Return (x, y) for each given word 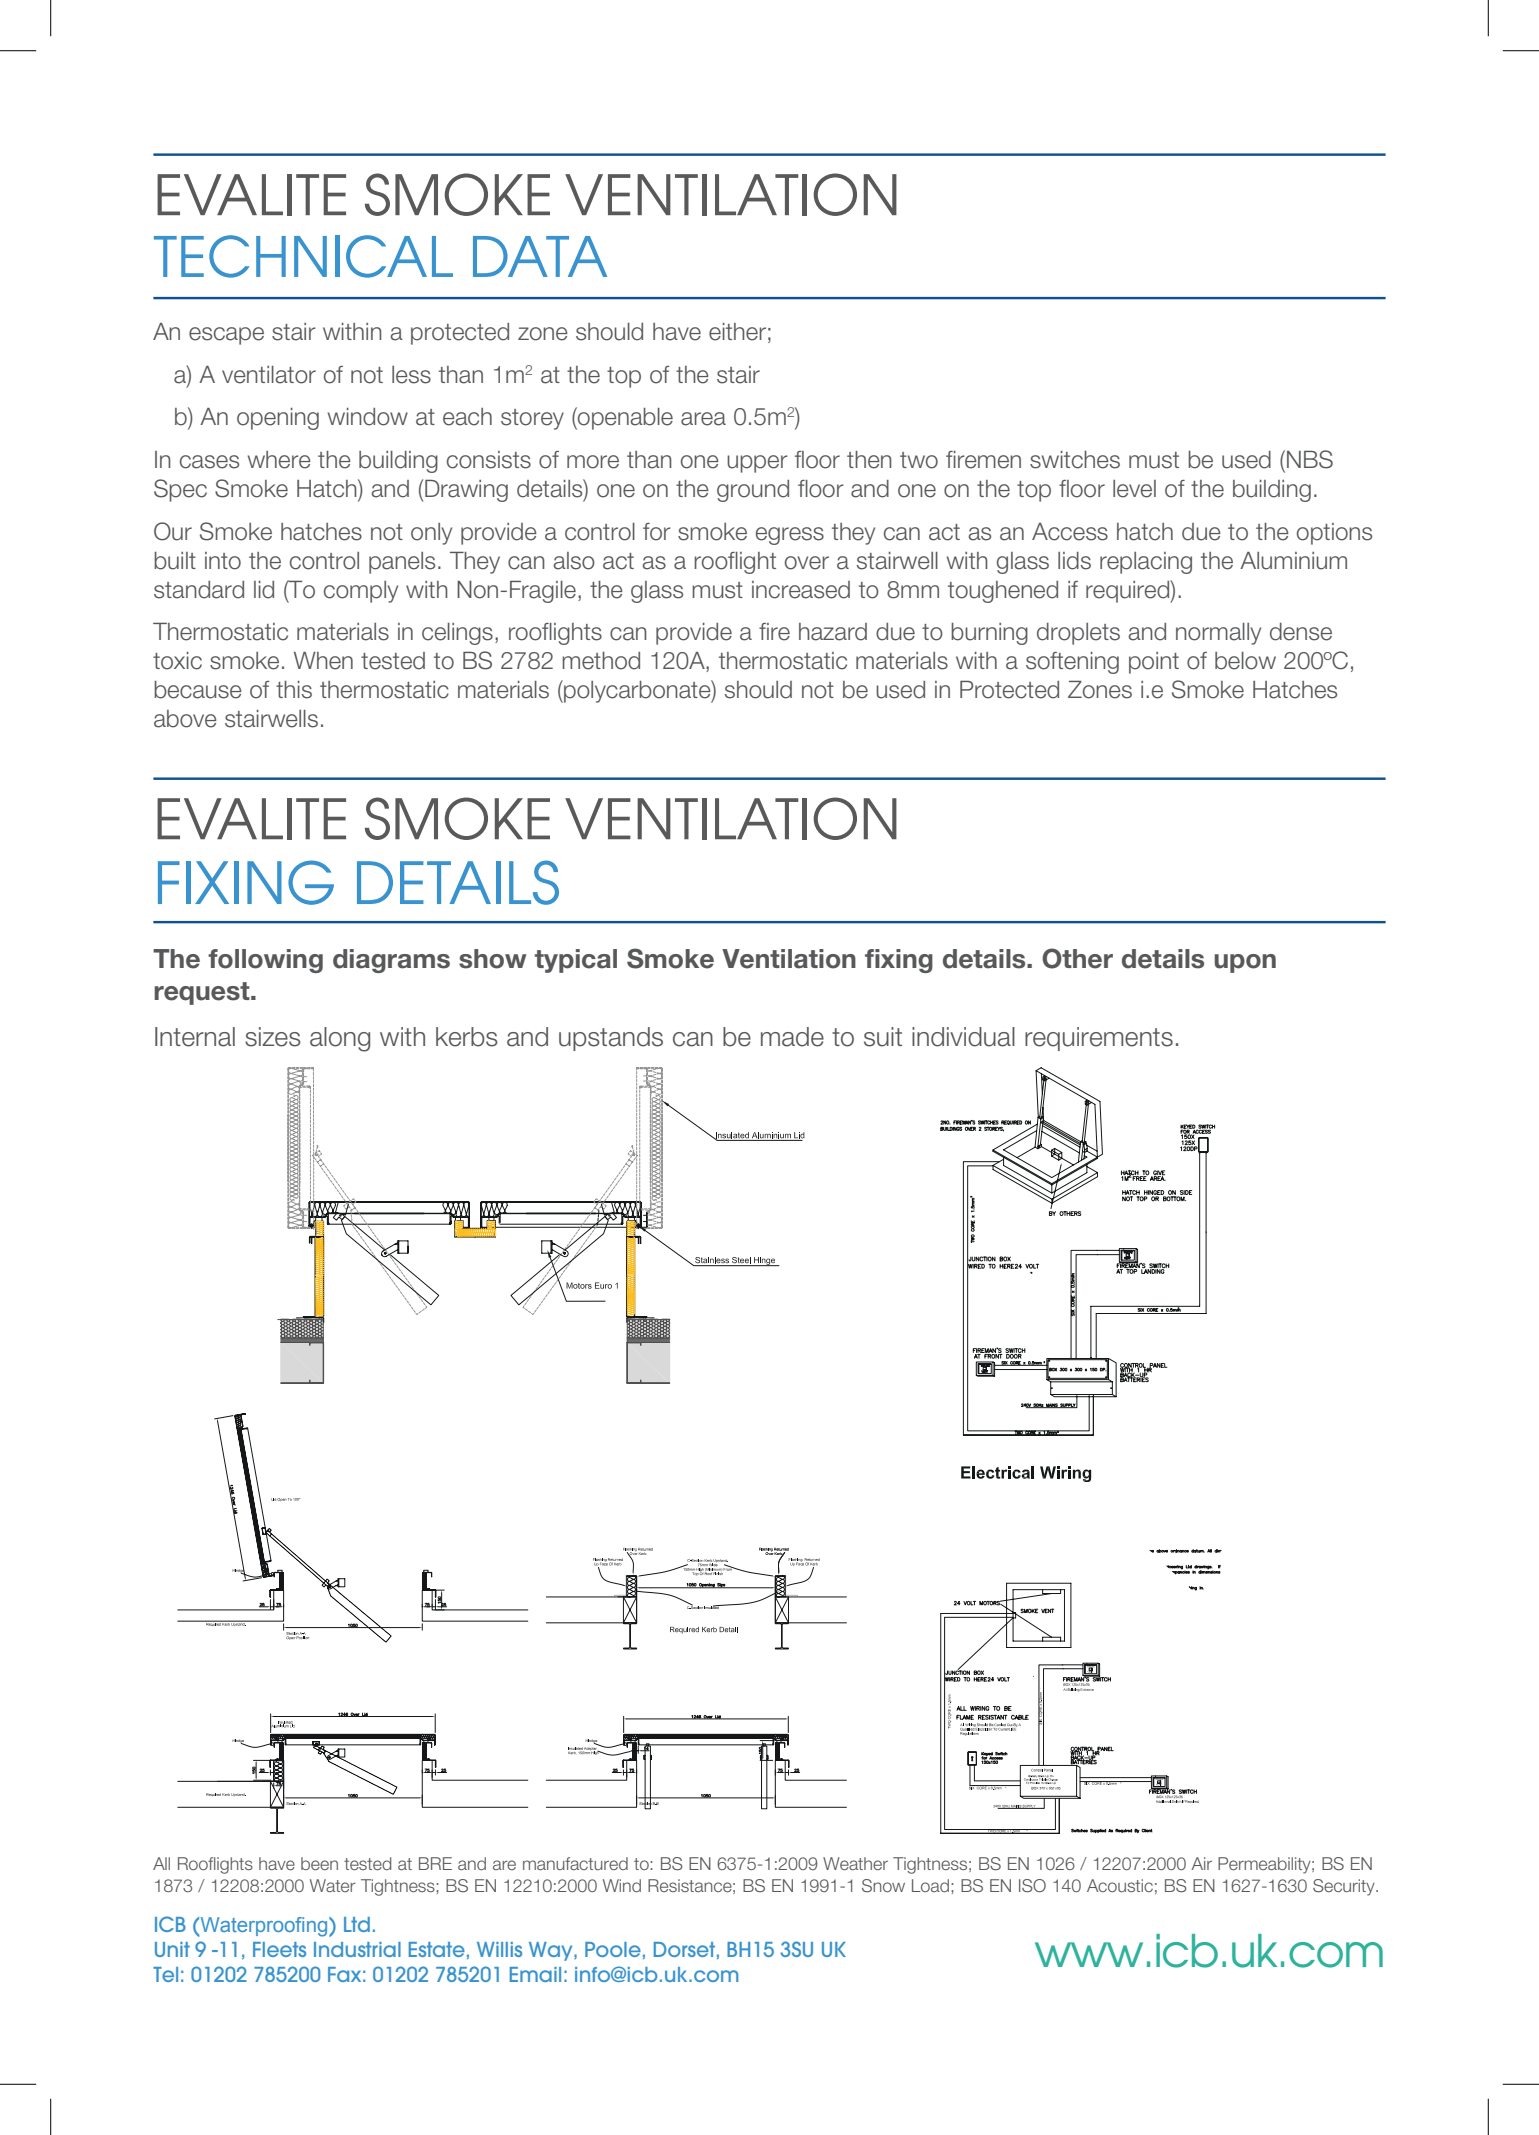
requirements (1099, 1039)
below (1245, 661)
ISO (1032, 1885)
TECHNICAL (303, 256)
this (294, 690)
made (792, 1037)
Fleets (279, 1949)
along (340, 1039)
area (703, 419)
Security (1345, 1887)
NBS (1310, 459)
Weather (855, 1863)
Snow (883, 1885)
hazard (833, 632)
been (319, 1863)
